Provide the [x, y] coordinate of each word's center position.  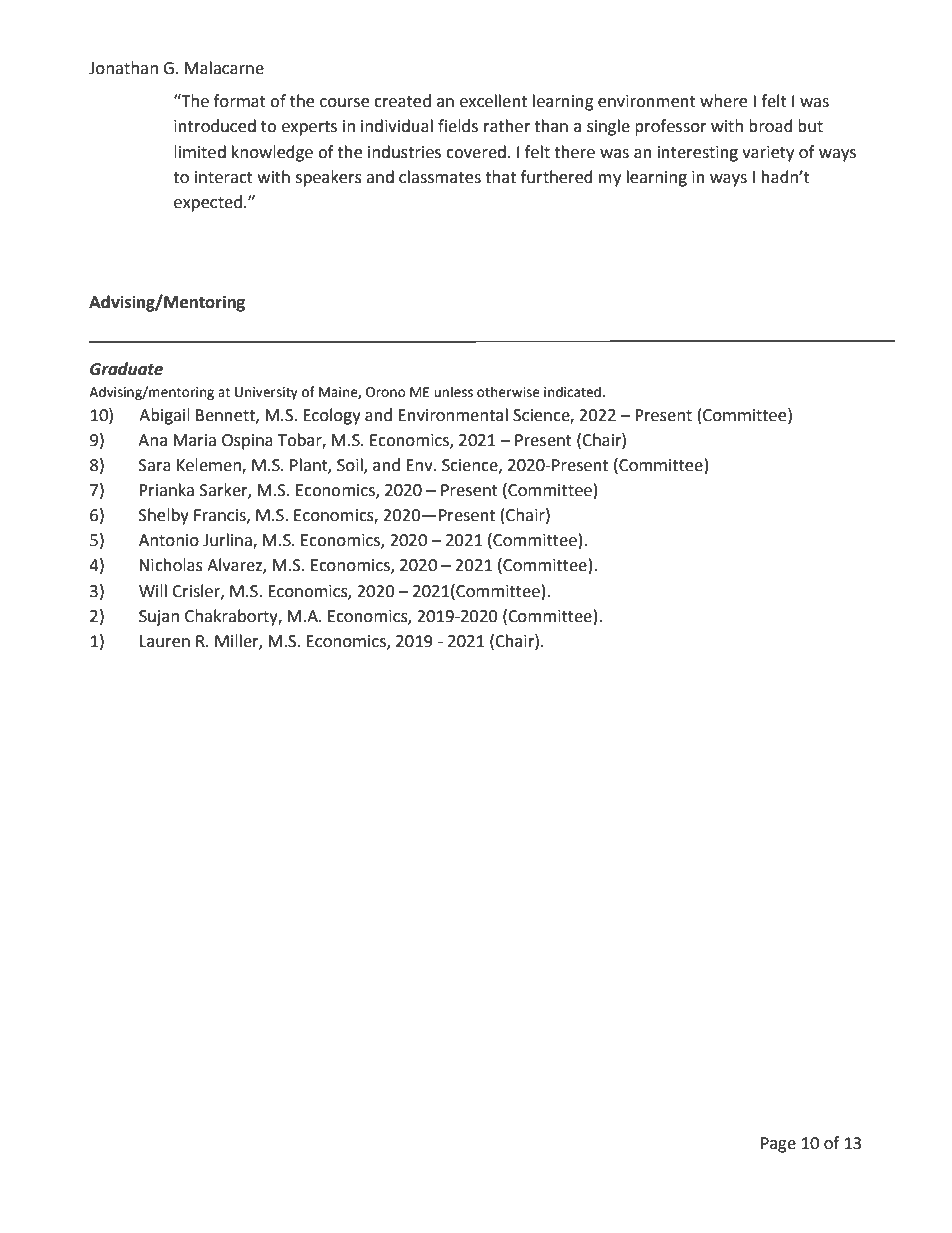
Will [153, 590]
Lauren [165, 641]
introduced [215, 126]
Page [778, 1145]
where [723, 101]
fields [458, 126]
